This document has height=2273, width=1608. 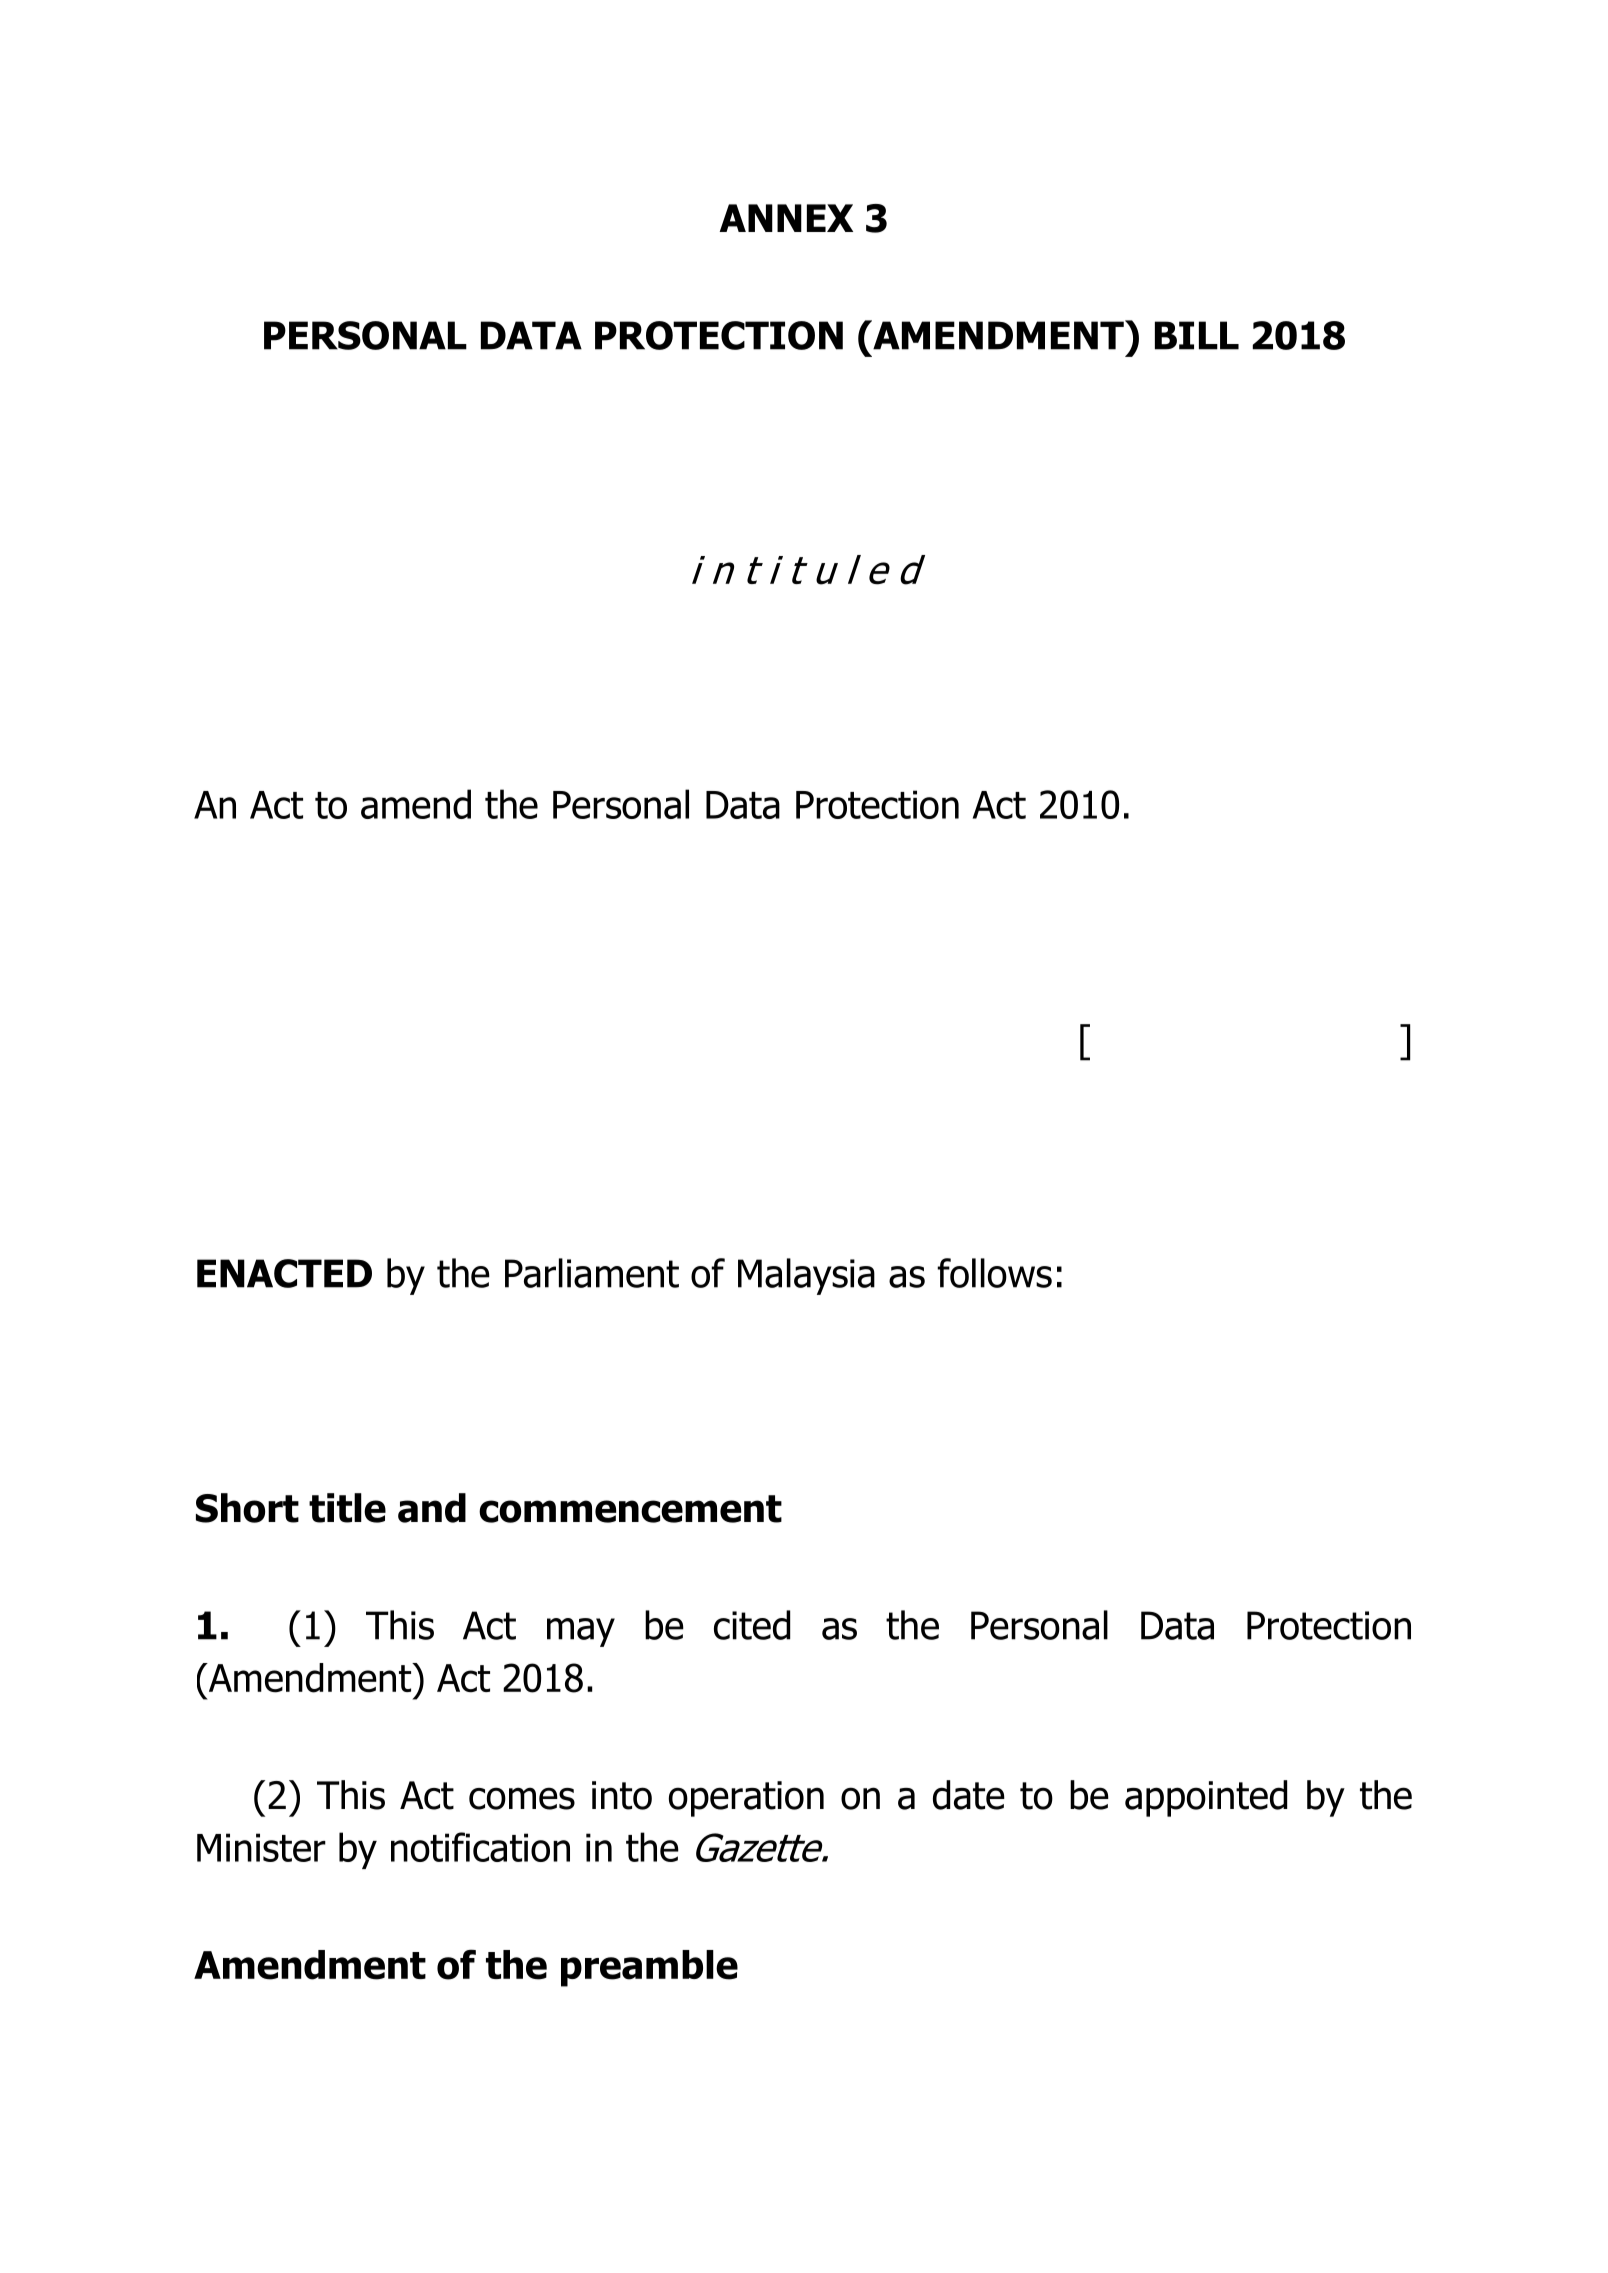 What do you see at coordinates (752, 1625) in the document?
I see `cited` at bounding box center [752, 1625].
